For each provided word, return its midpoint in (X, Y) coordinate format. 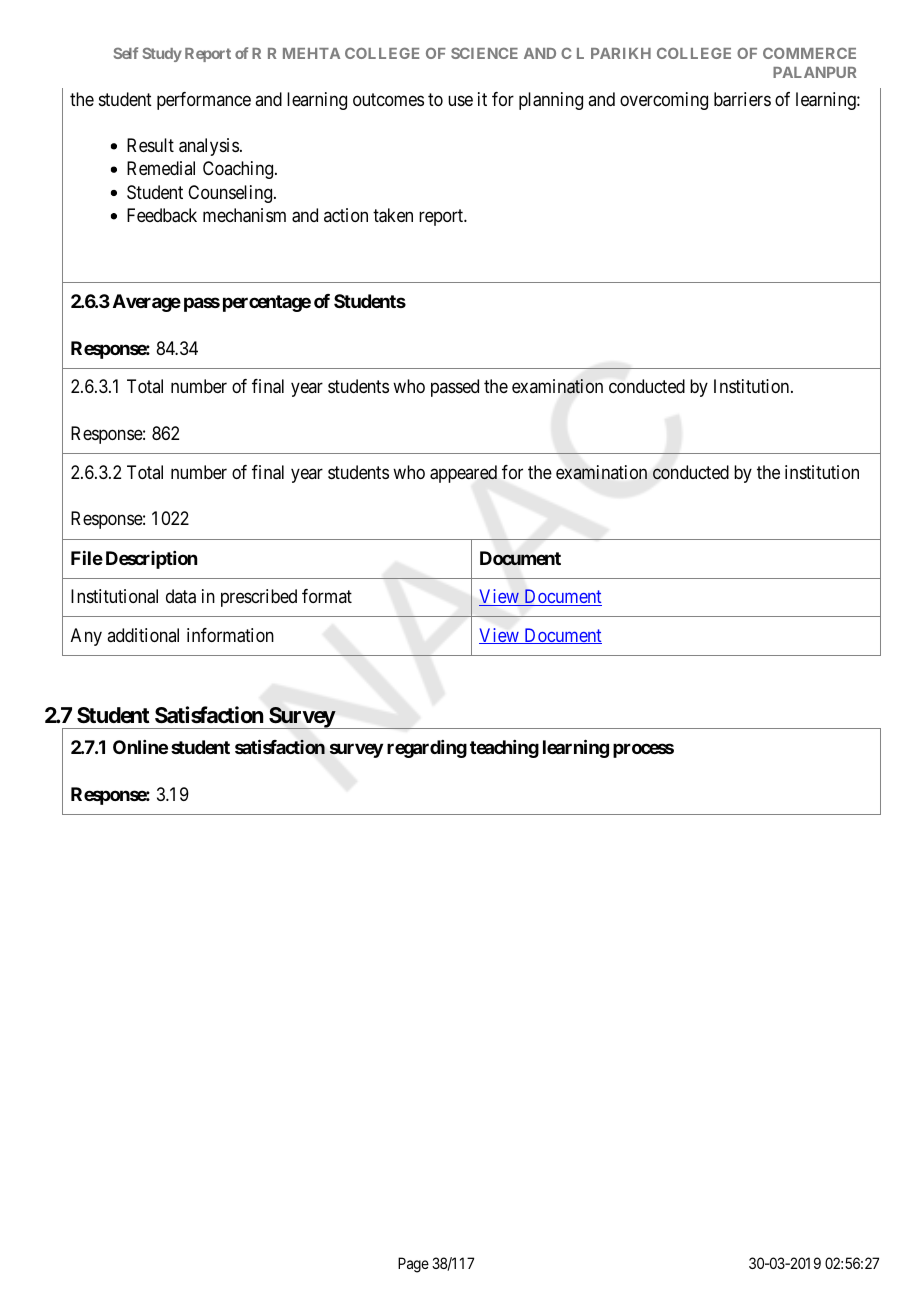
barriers (742, 99)
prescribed (259, 598)
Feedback (162, 215)
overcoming (664, 101)
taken (393, 215)
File (87, 557)
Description (151, 560)
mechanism (244, 215)
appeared (463, 474)
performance (204, 101)
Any (86, 637)
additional (143, 635)
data (181, 596)
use (460, 100)
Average (147, 303)
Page (413, 1265)
